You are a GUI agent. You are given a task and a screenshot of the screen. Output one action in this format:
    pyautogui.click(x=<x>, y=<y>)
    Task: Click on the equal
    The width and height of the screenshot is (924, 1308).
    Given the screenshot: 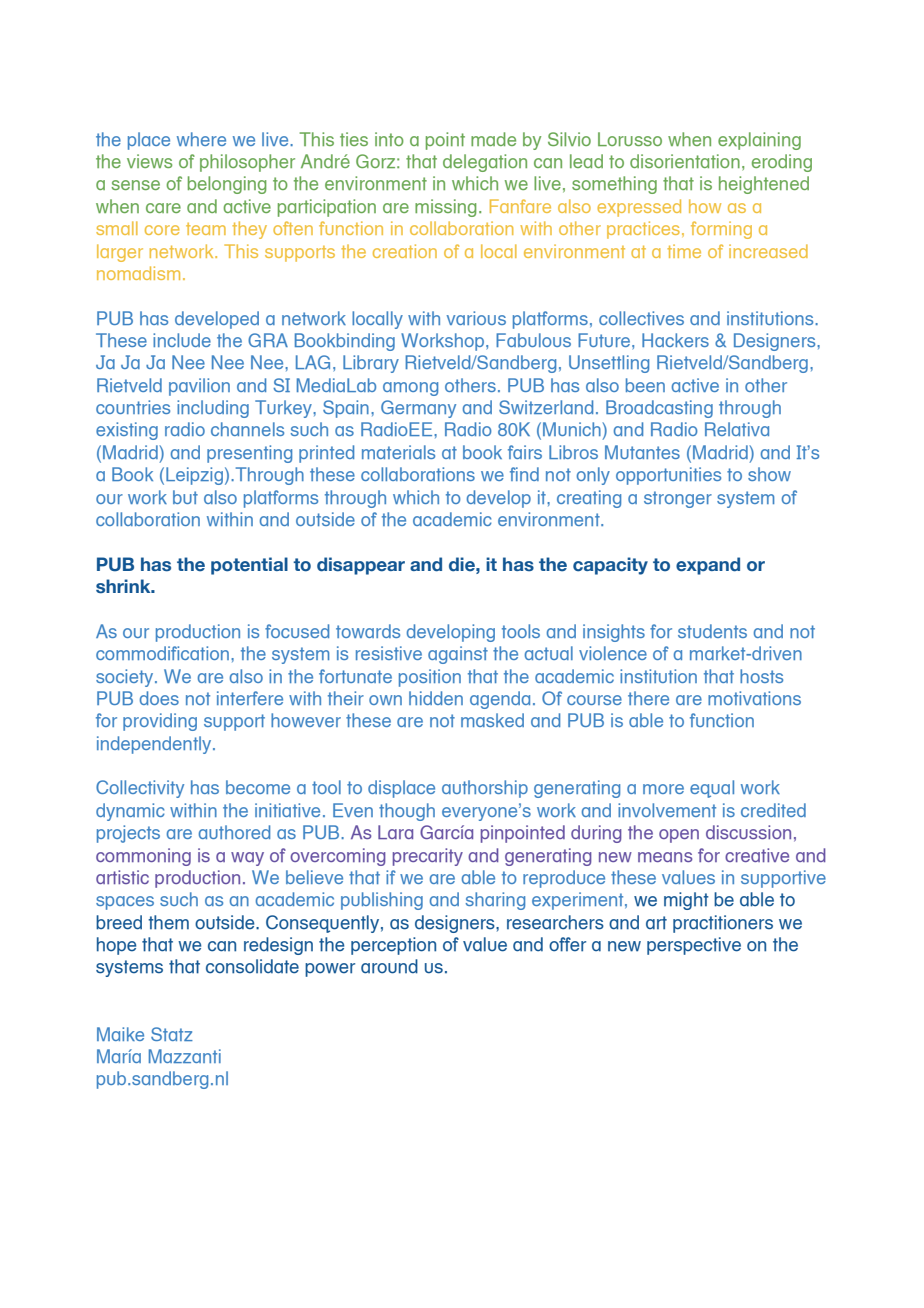 What is the action you would take?
    pyautogui.click(x=712, y=789)
